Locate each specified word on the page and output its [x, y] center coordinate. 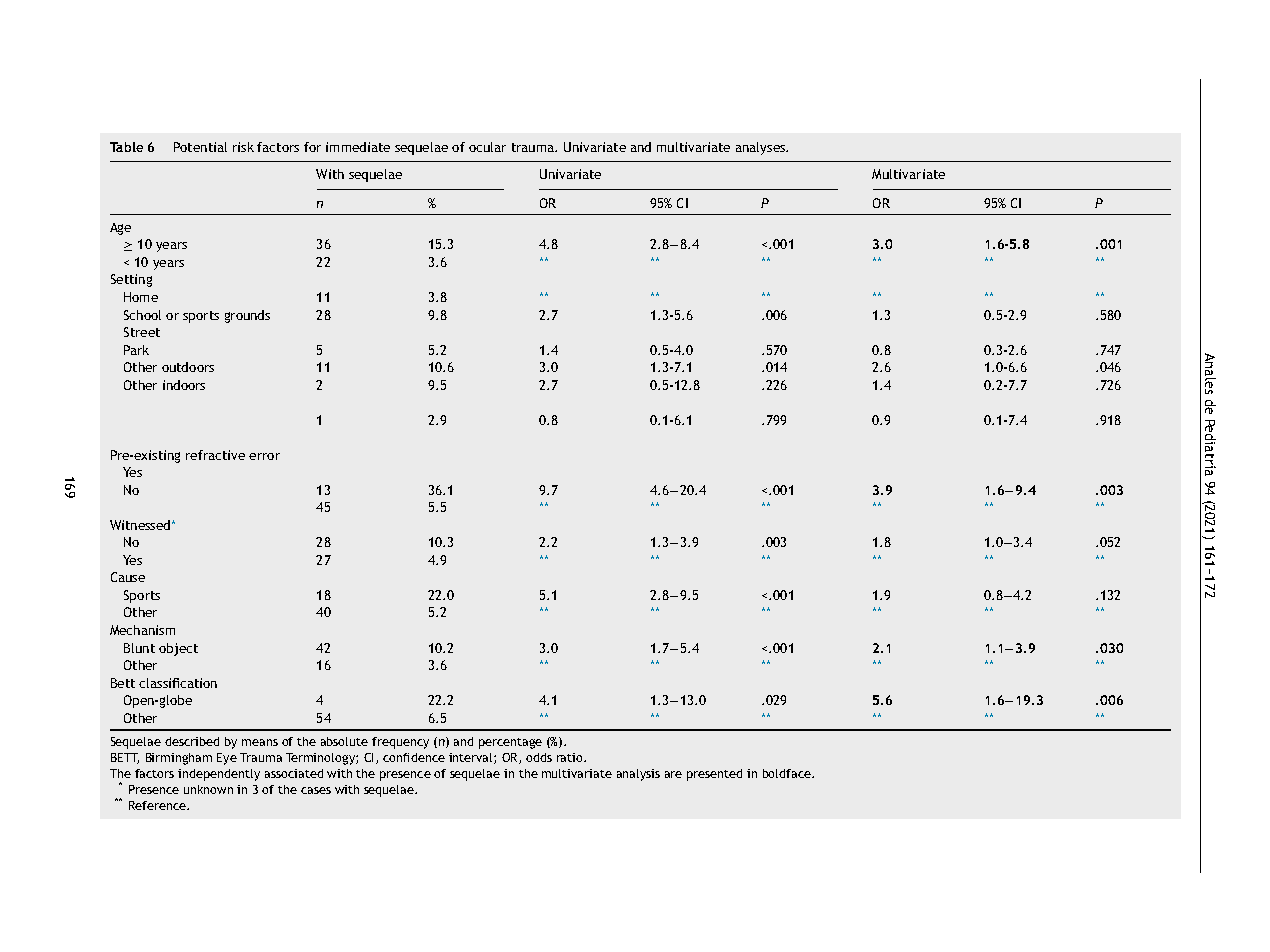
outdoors [188, 367]
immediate [358, 147]
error [264, 456]
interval [472, 758]
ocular [487, 147]
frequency [400, 743]
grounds [247, 316]
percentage [510, 743]
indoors [184, 385]
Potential [200, 147]
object [178, 649]
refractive [215, 455]
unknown [208, 789]
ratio [571, 757]
